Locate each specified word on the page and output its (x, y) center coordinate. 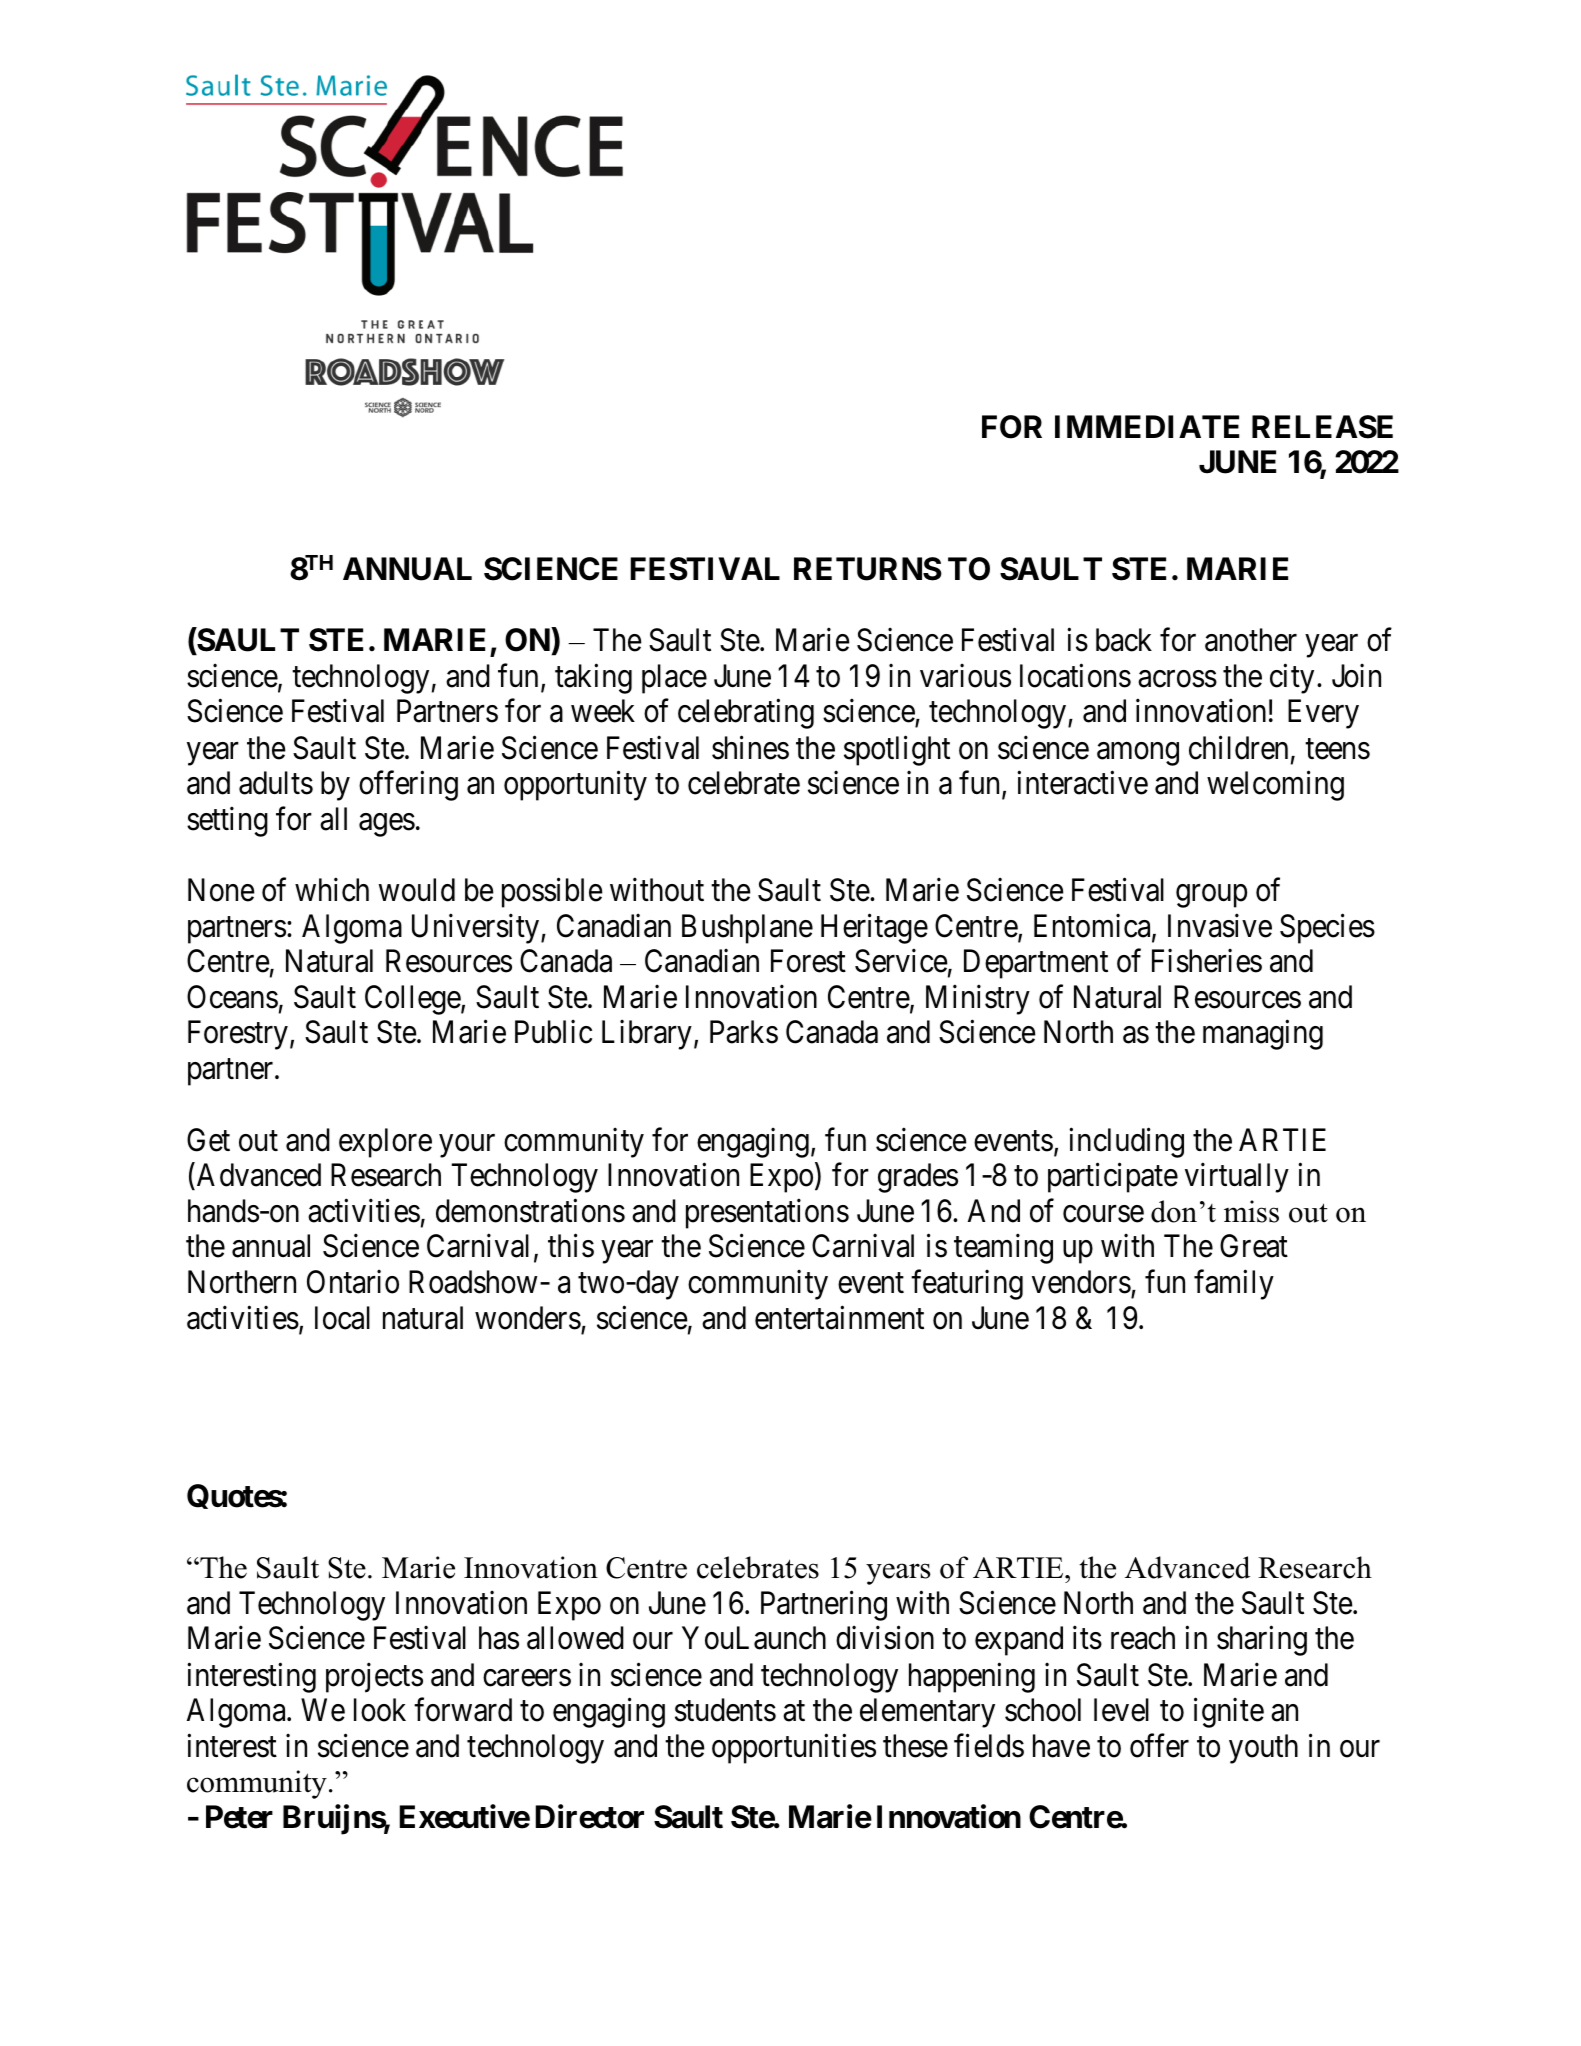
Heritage (874, 929)
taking (593, 679)
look (380, 1710)
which (332, 890)
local (342, 1318)
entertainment (839, 1318)
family (1234, 1285)
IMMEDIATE (1147, 426)
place (674, 679)
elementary (927, 1713)
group (1211, 896)
